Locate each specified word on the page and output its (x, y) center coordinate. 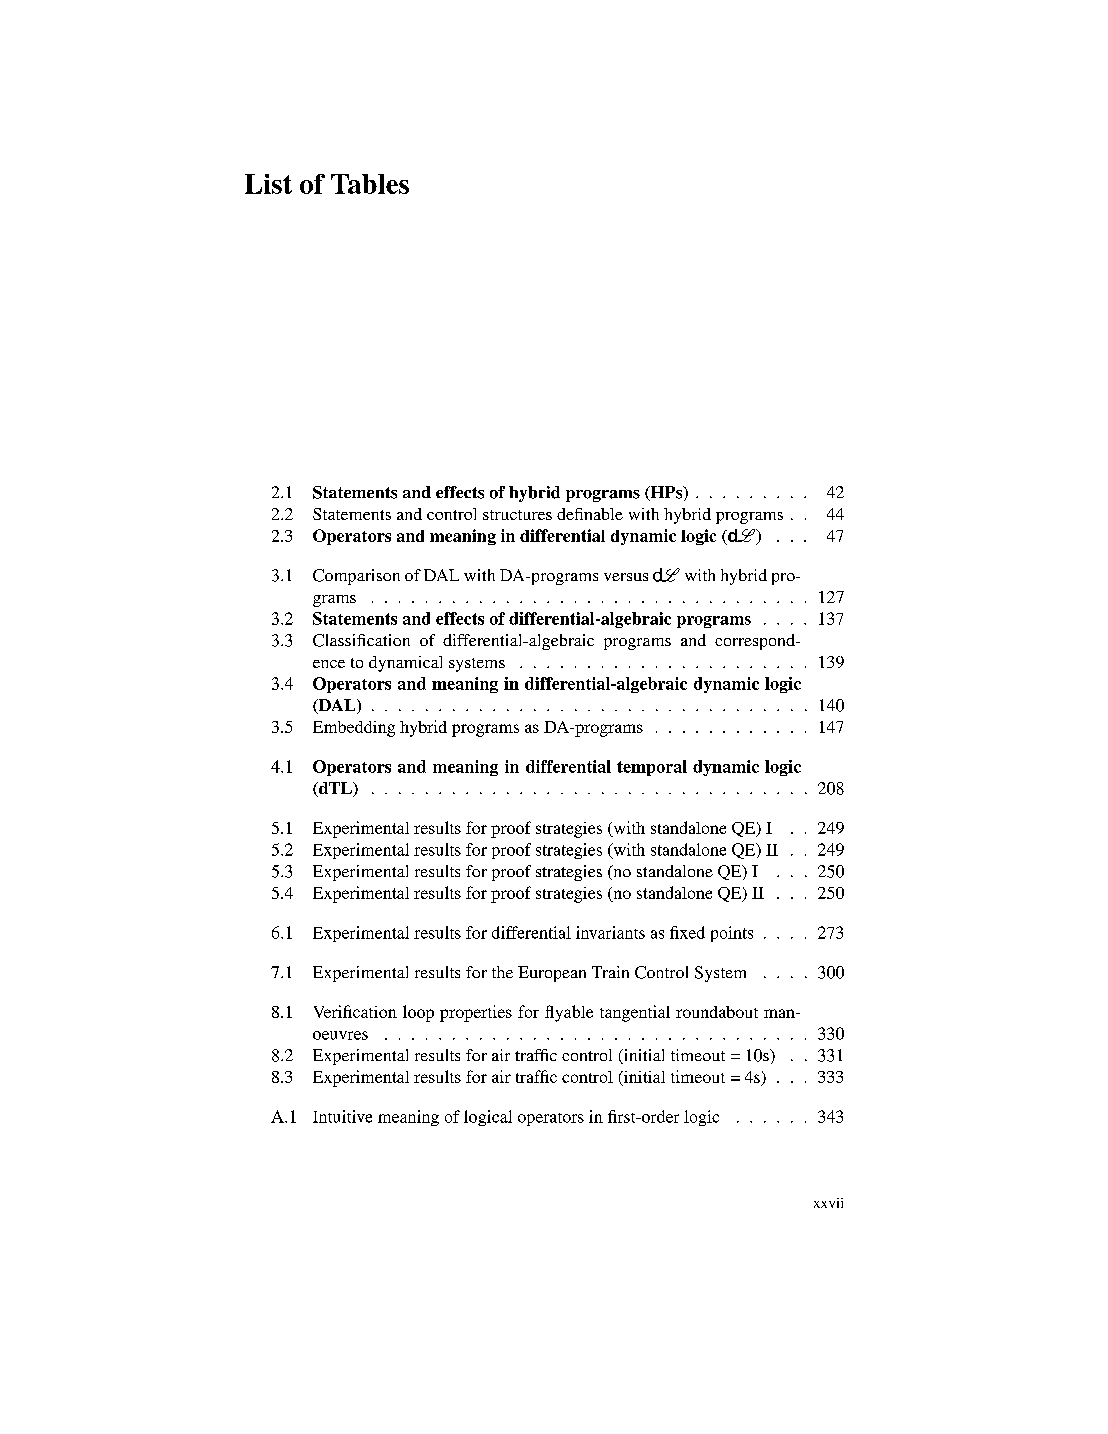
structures (517, 515)
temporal (652, 768)
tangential (635, 1013)
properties (476, 1013)
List (268, 184)
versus (626, 577)
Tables (370, 184)
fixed (687, 932)
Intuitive (342, 1116)
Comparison (356, 577)
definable (590, 514)
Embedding (354, 729)
